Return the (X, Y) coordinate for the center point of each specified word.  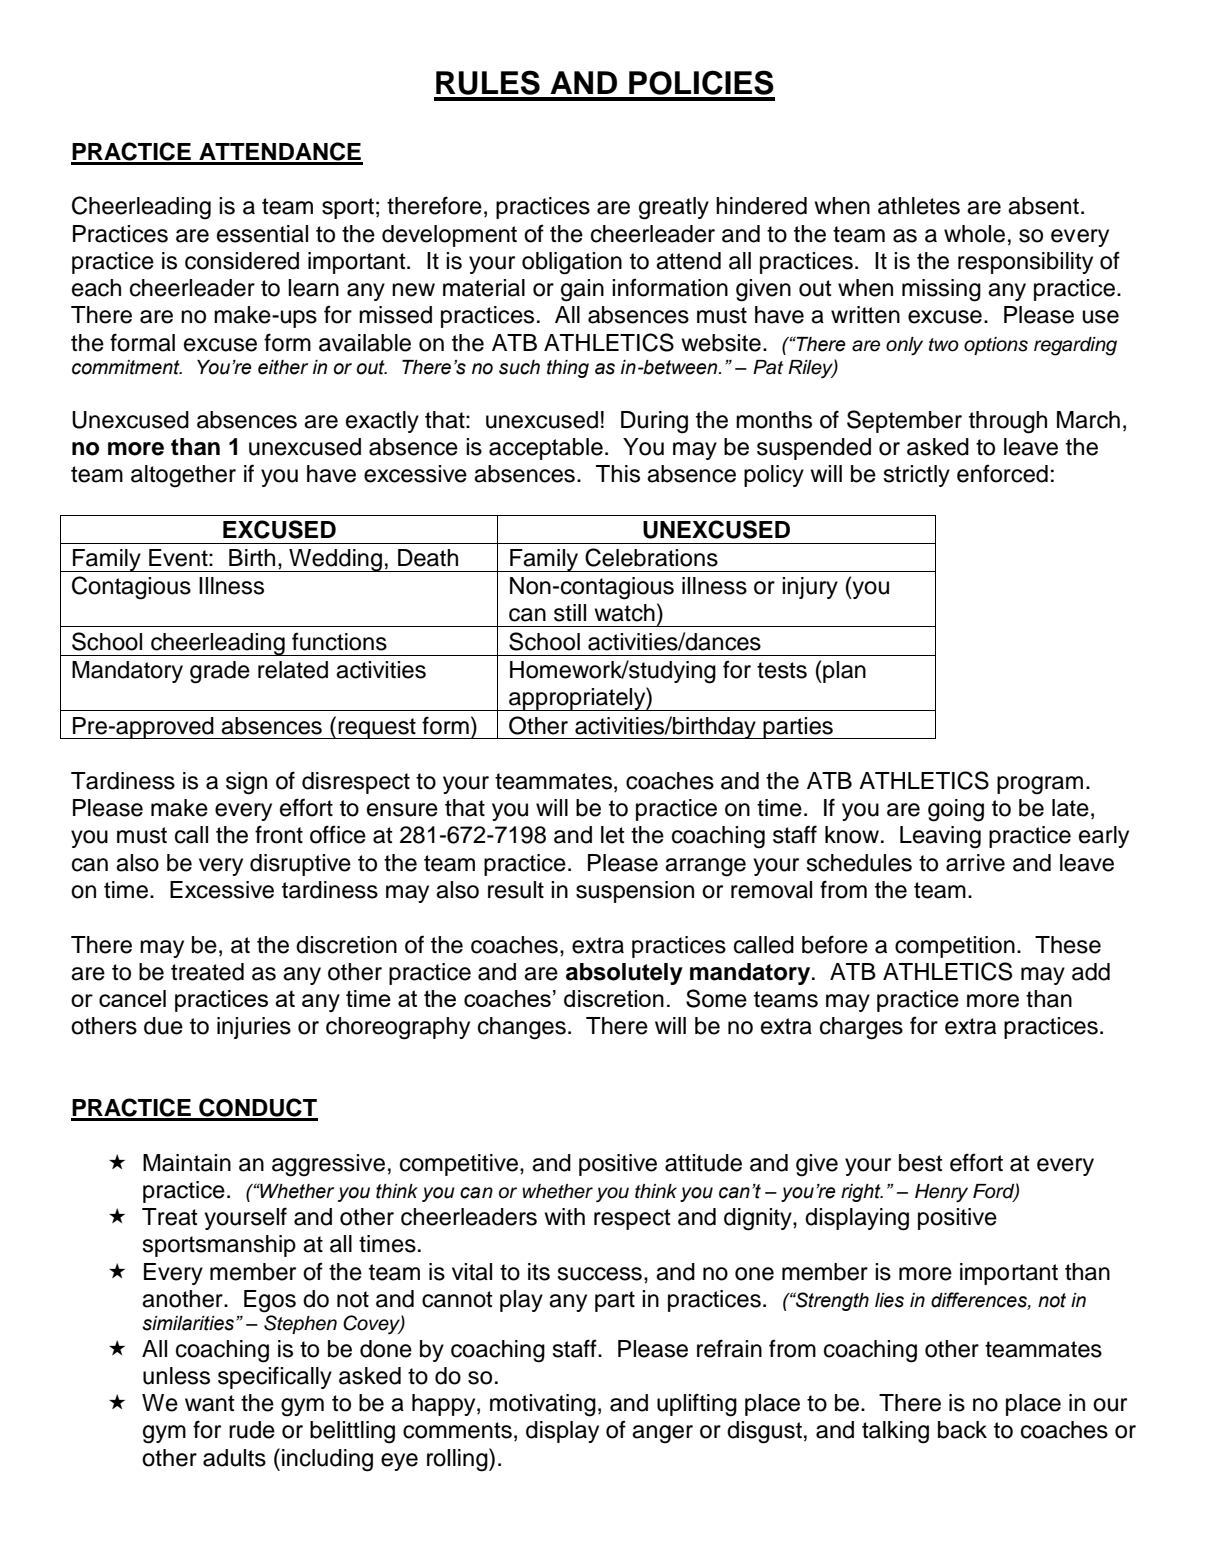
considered (242, 261)
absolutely (624, 974)
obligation (572, 263)
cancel (132, 998)
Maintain (187, 1163)
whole (974, 234)
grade (220, 672)
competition (955, 947)
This (618, 474)
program (1040, 785)
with (564, 1216)
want (210, 1403)
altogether (183, 476)
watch (624, 613)
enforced (1002, 473)
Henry (941, 1193)
